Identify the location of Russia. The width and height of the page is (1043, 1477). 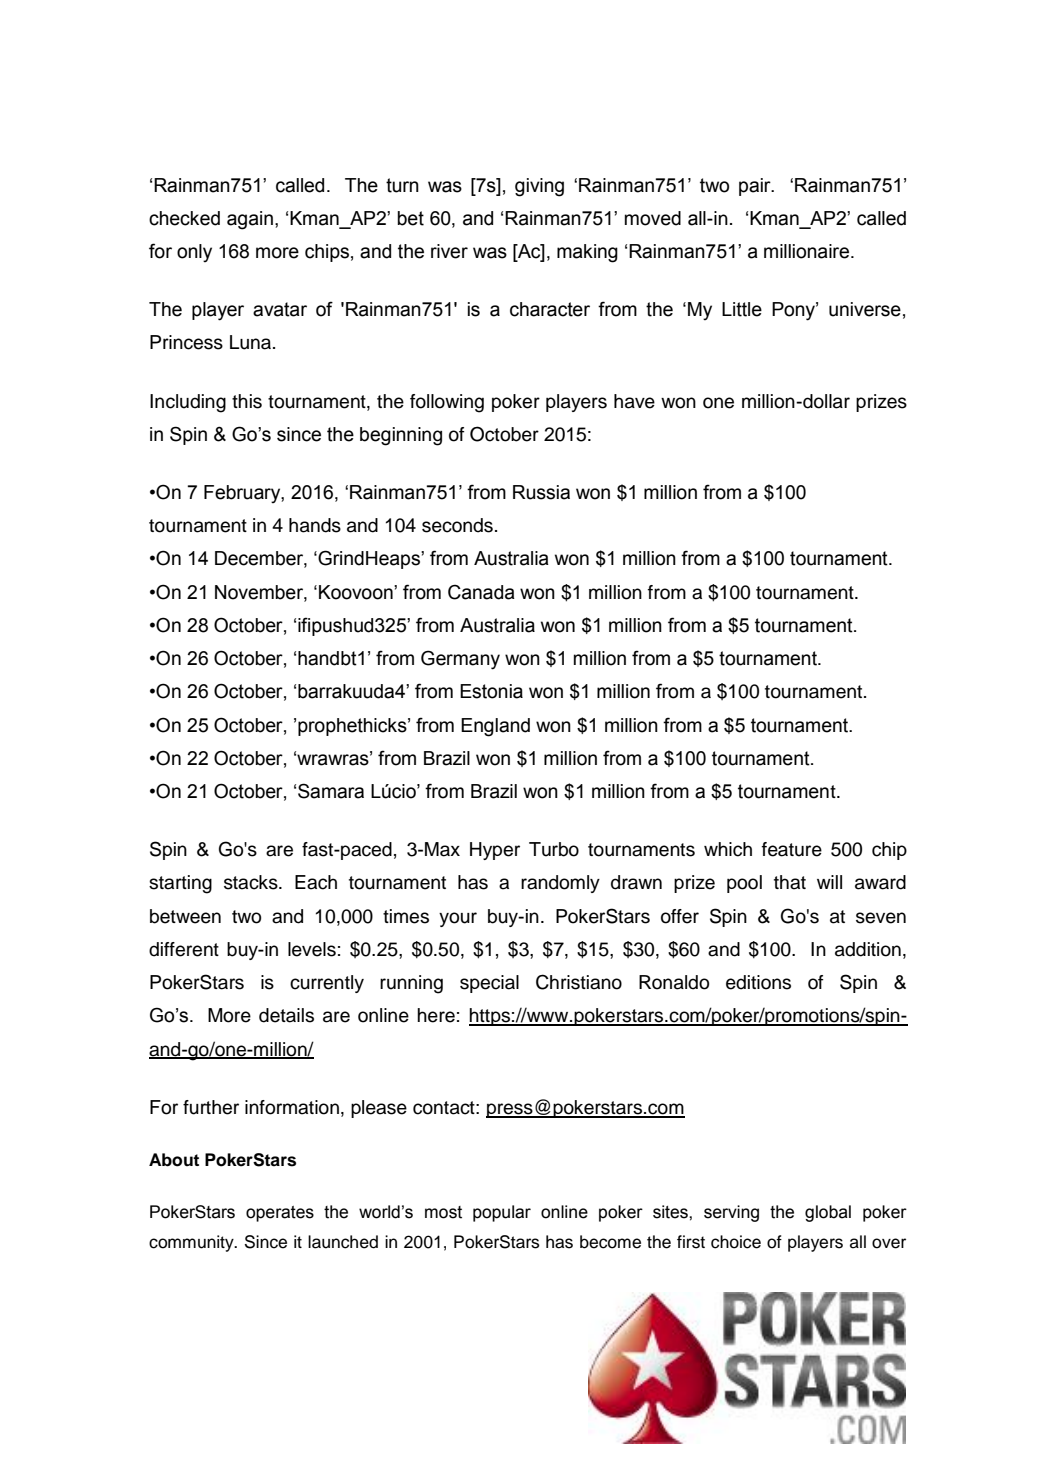
(541, 492).
